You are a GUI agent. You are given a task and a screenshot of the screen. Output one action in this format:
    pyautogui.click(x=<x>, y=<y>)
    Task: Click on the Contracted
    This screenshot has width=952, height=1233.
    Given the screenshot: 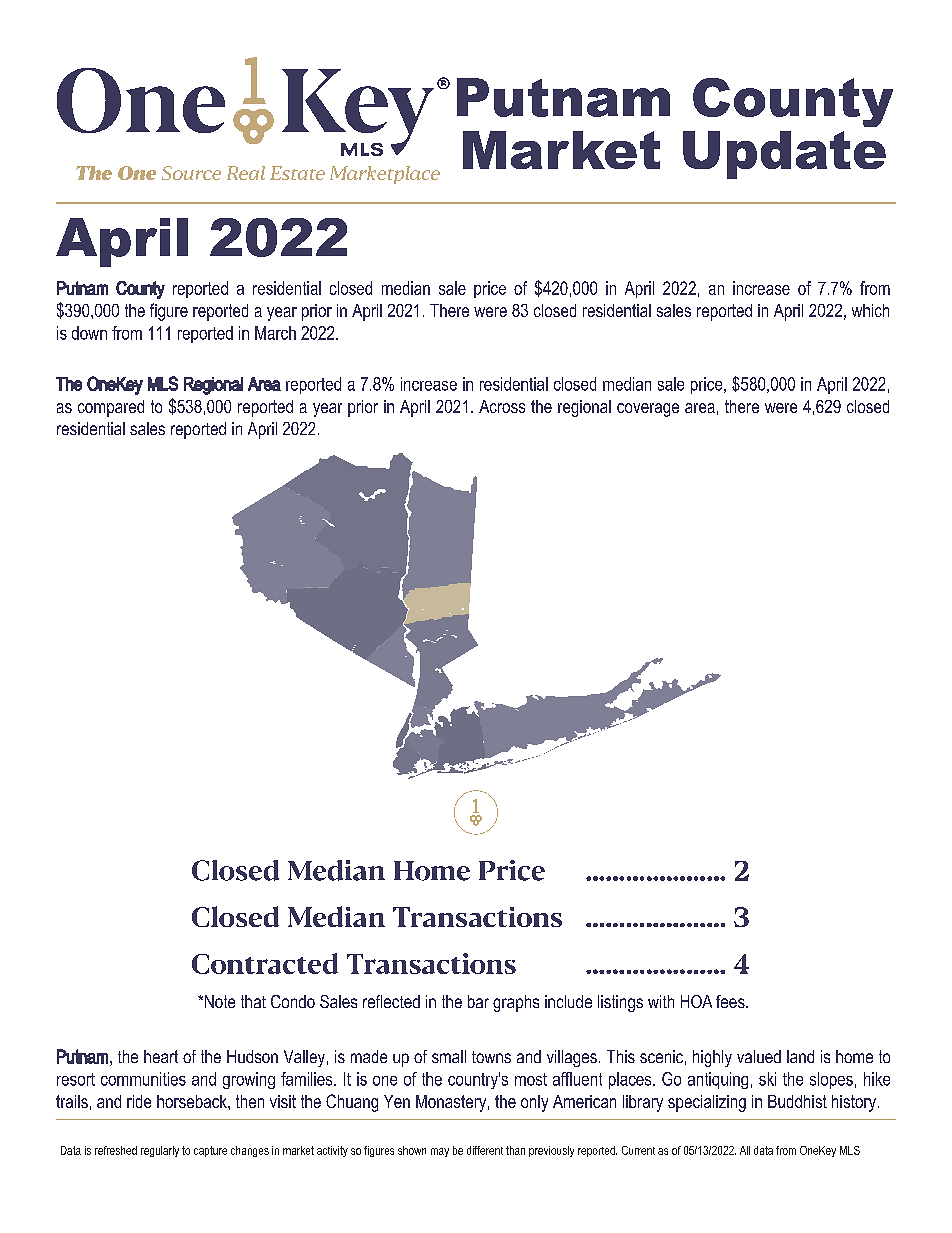 What is the action you would take?
    pyautogui.click(x=265, y=963)
